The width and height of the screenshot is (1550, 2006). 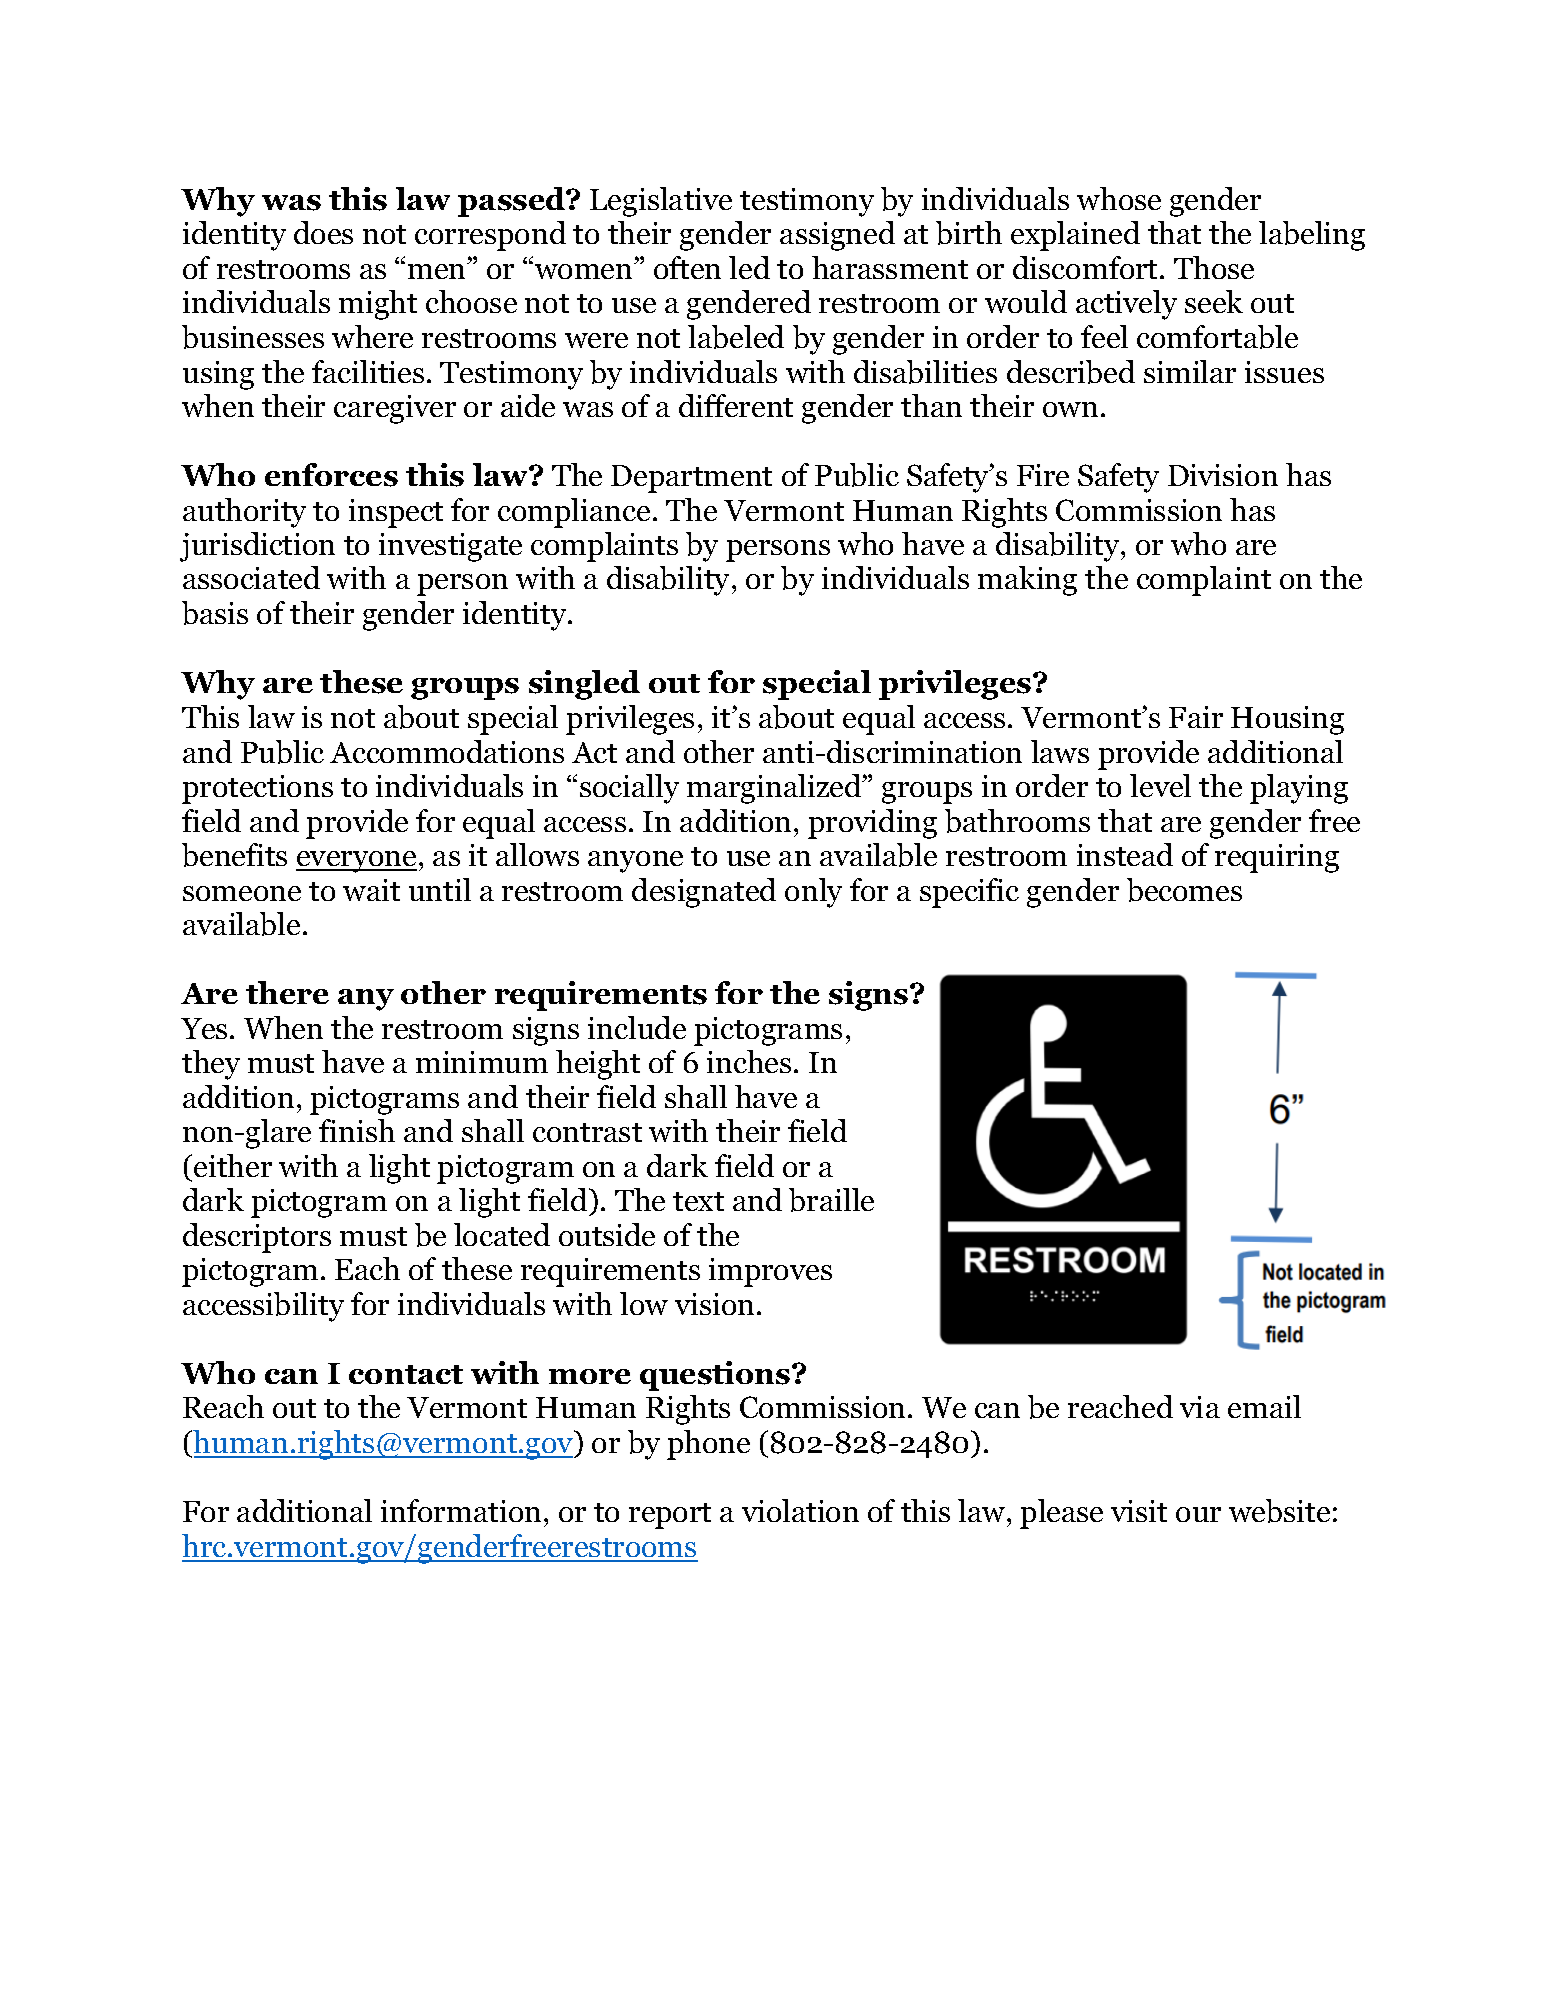 I want to click on violation, so click(x=800, y=1510).
